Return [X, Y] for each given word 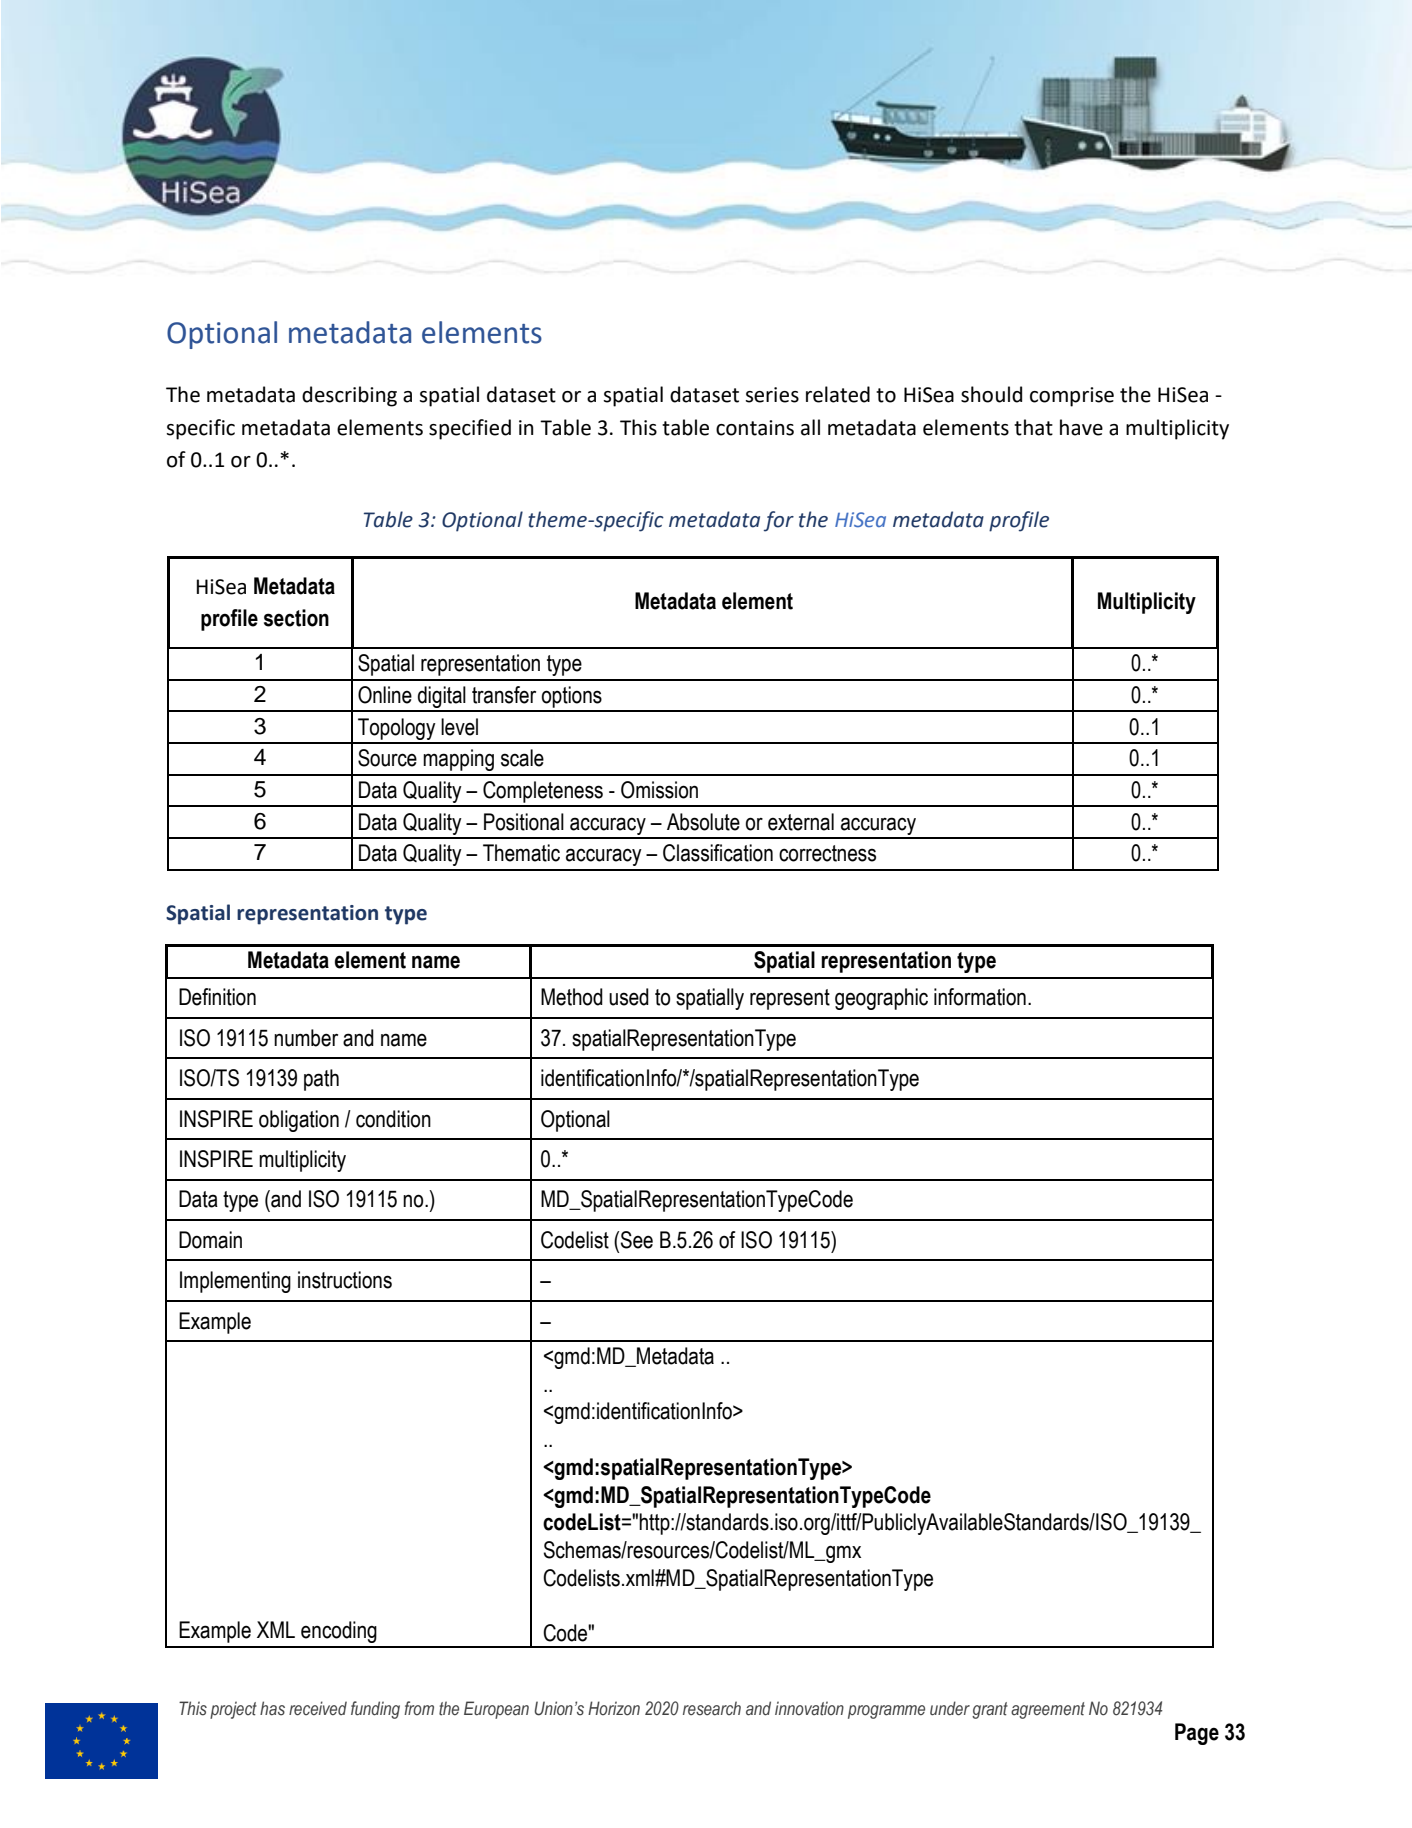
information [980, 997]
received [318, 1708]
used [629, 997]
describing [349, 396]
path [321, 1080]
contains [755, 428]
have [1081, 427]
